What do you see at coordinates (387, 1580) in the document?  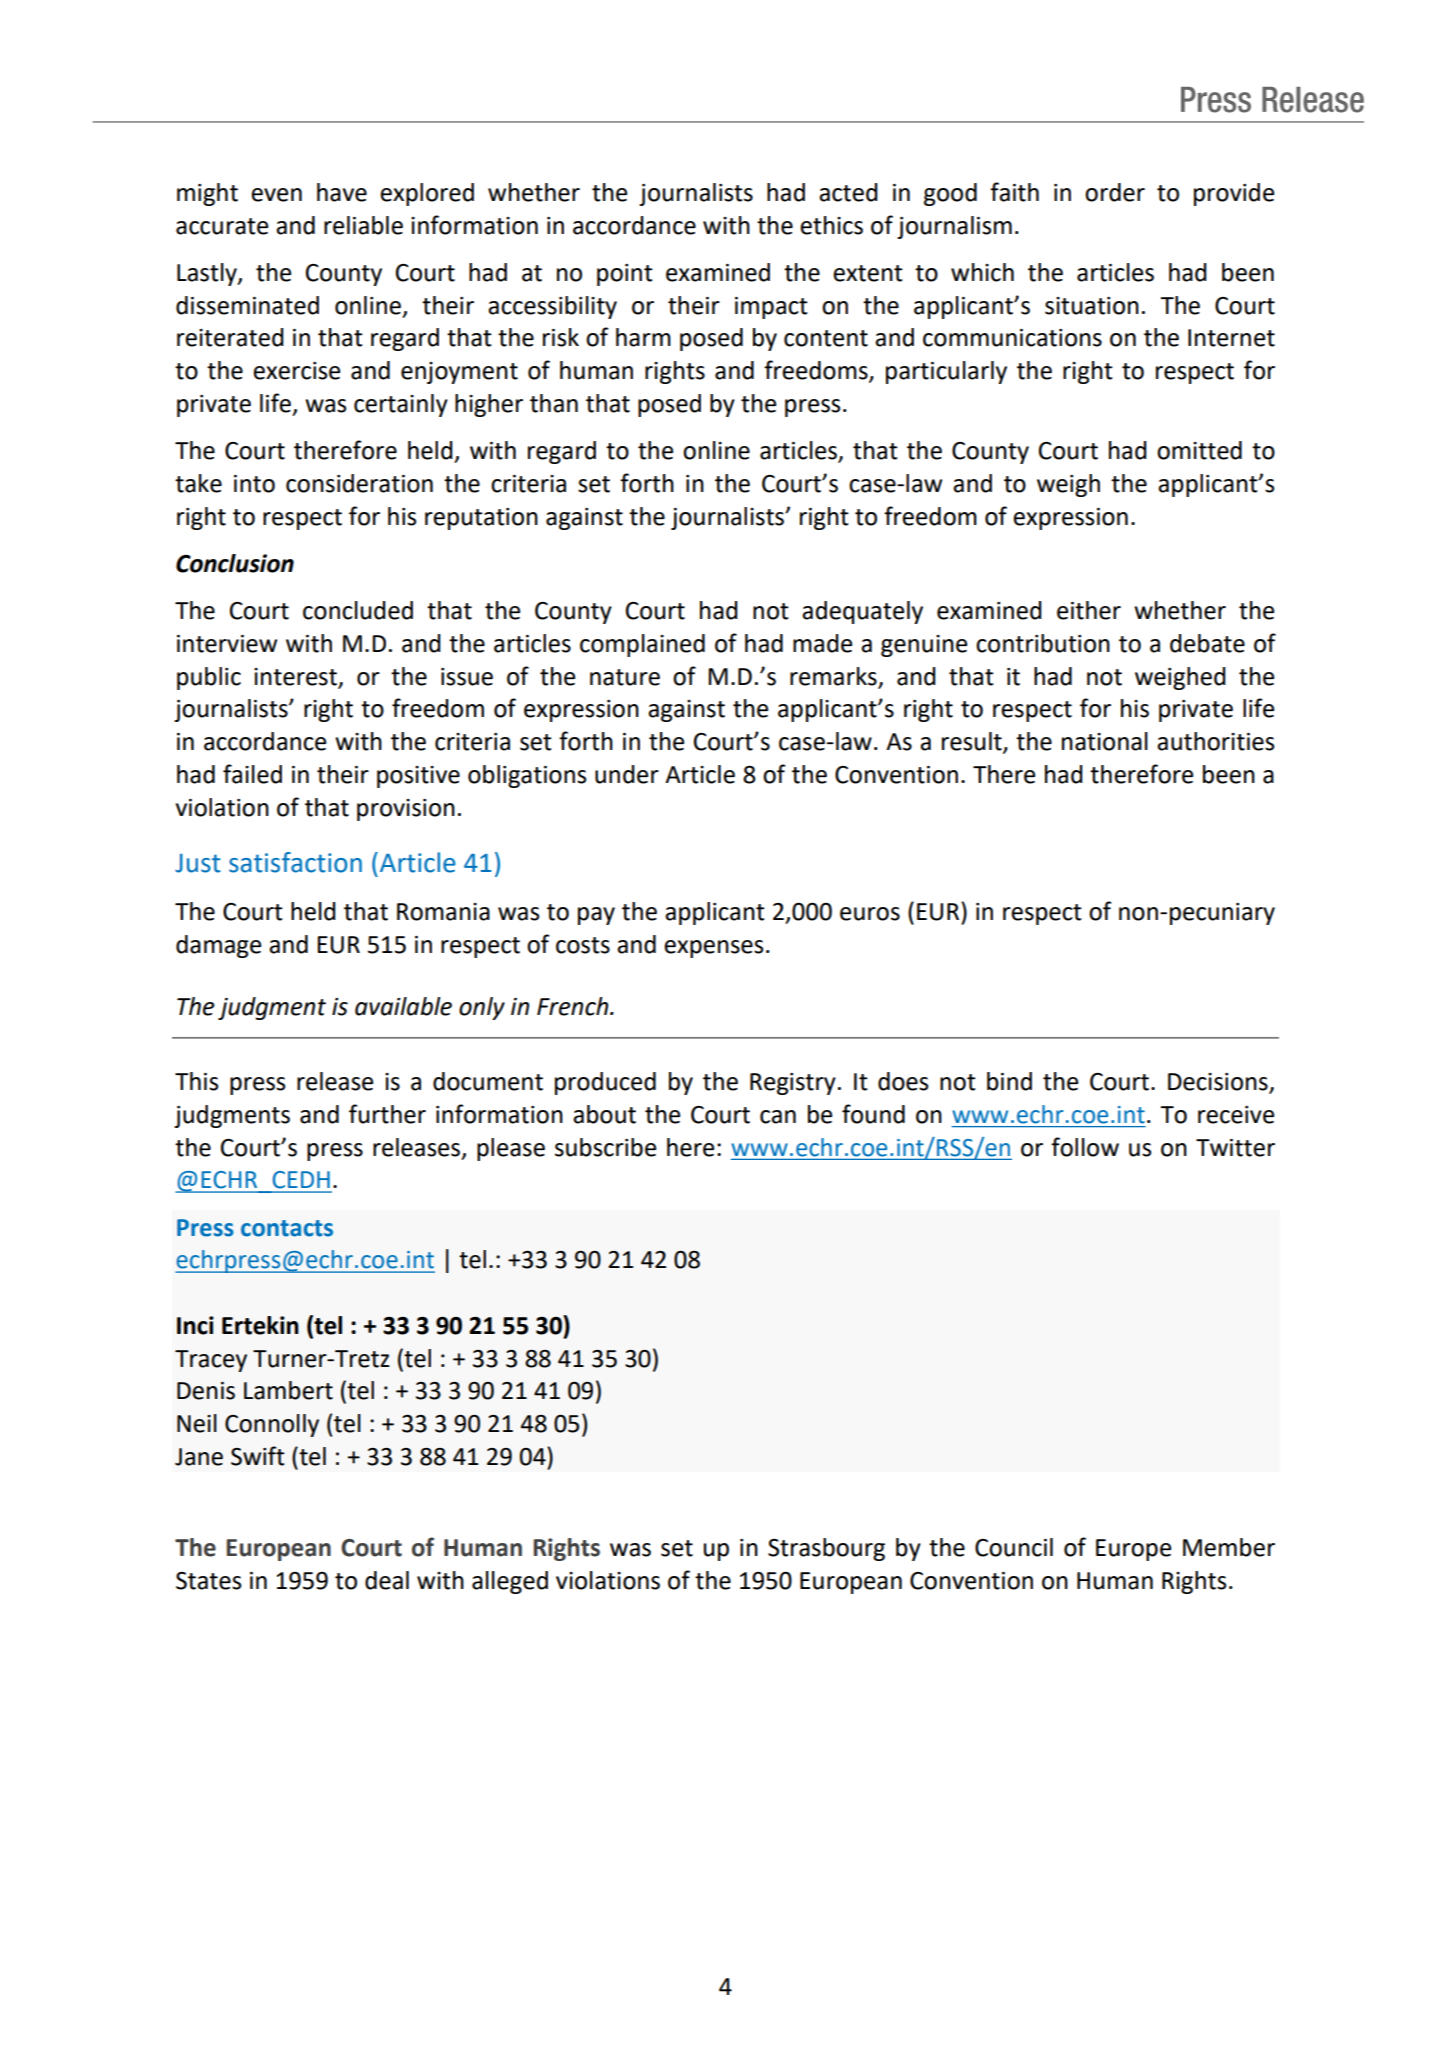 I see `deal` at bounding box center [387, 1580].
